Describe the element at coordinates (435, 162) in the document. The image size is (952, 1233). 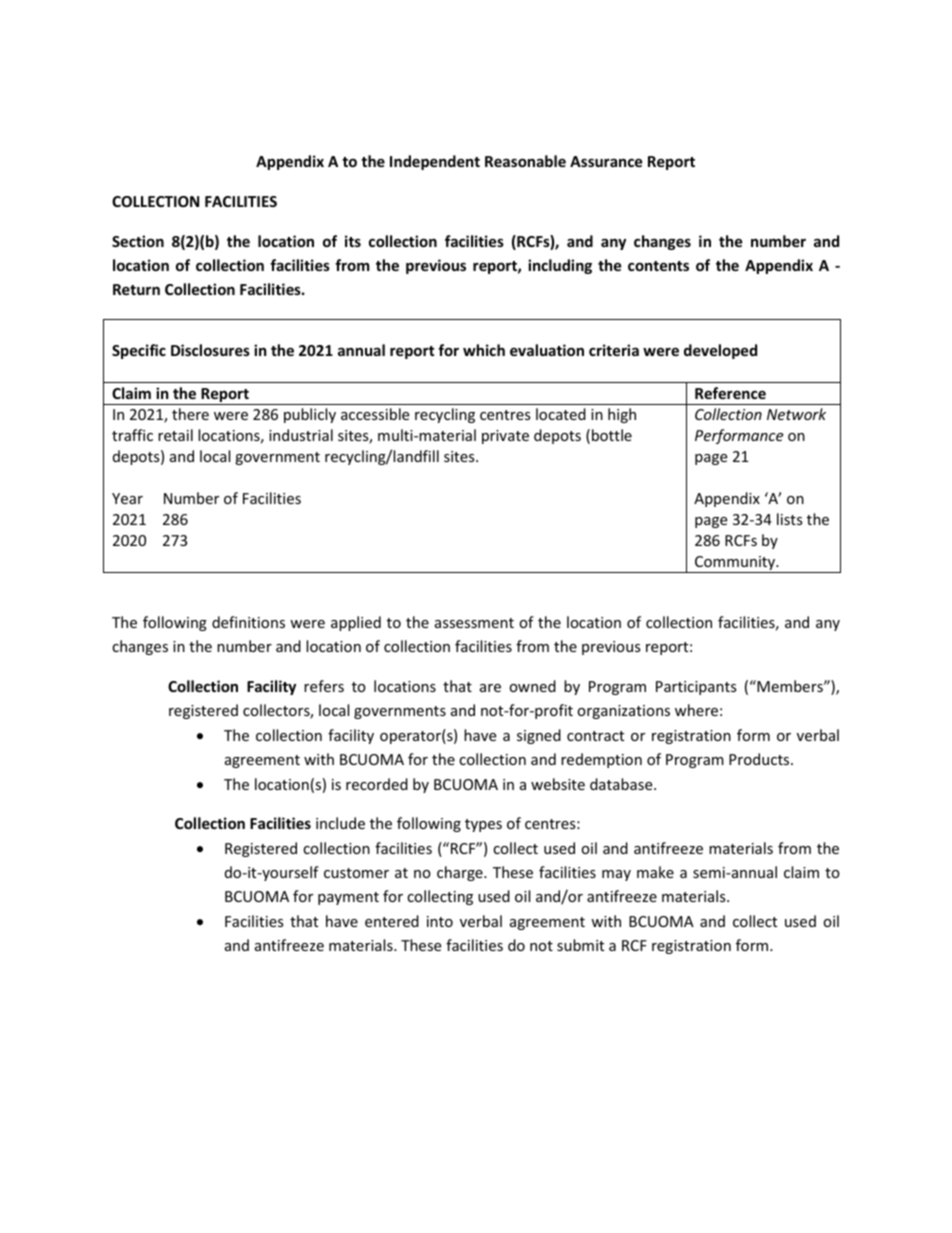
I see `Independent` at that location.
